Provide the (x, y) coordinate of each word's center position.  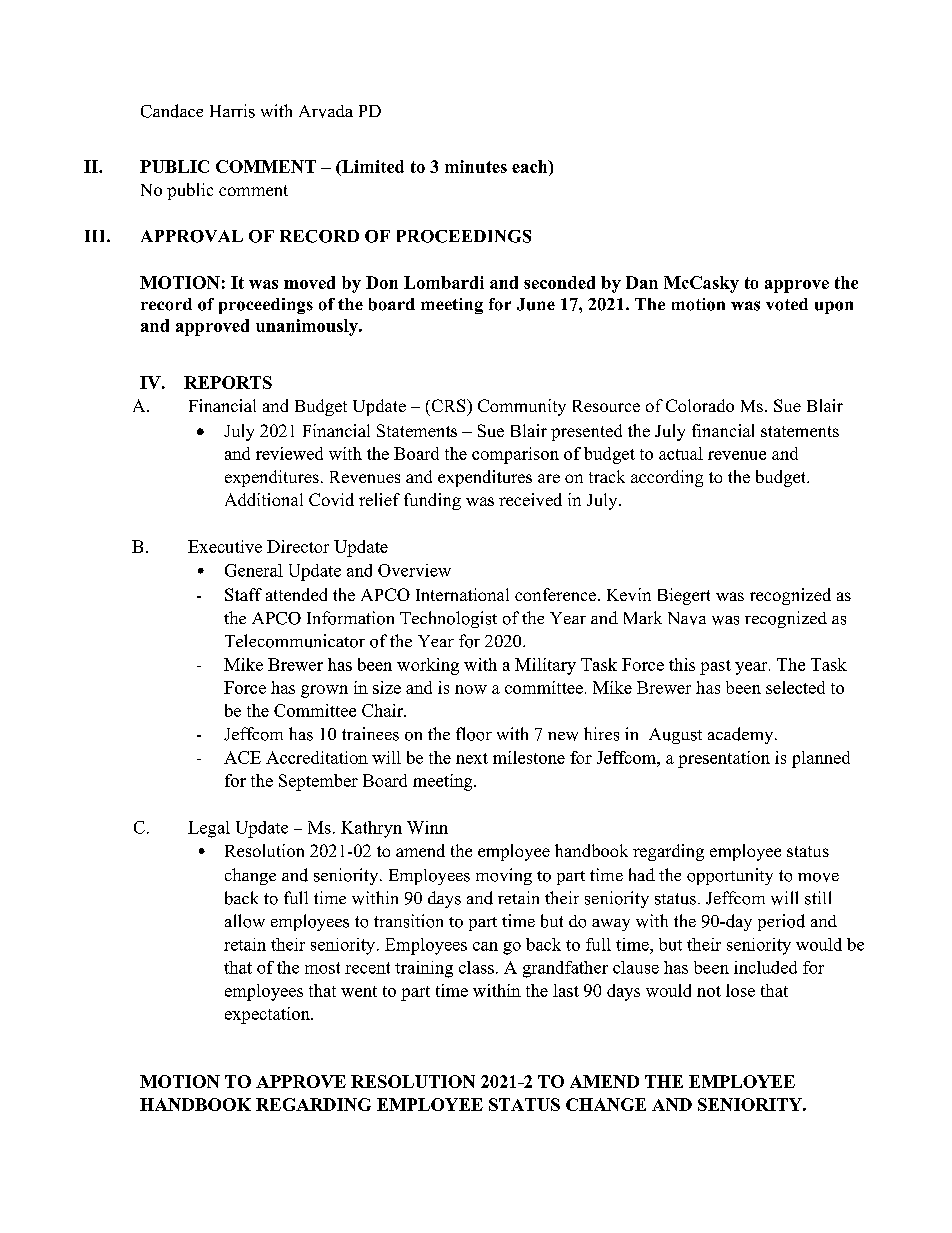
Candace (172, 111)
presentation (724, 759)
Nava (687, 618)
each (531, 168)
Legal (209, 829)
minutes (476, 166)
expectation (268, 1015)
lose (740, 990)
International (462, 594)
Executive (225, 546)
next (472, 758)
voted (787, 304)
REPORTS (228, 382)
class (476, 967)
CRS (448, 405)
